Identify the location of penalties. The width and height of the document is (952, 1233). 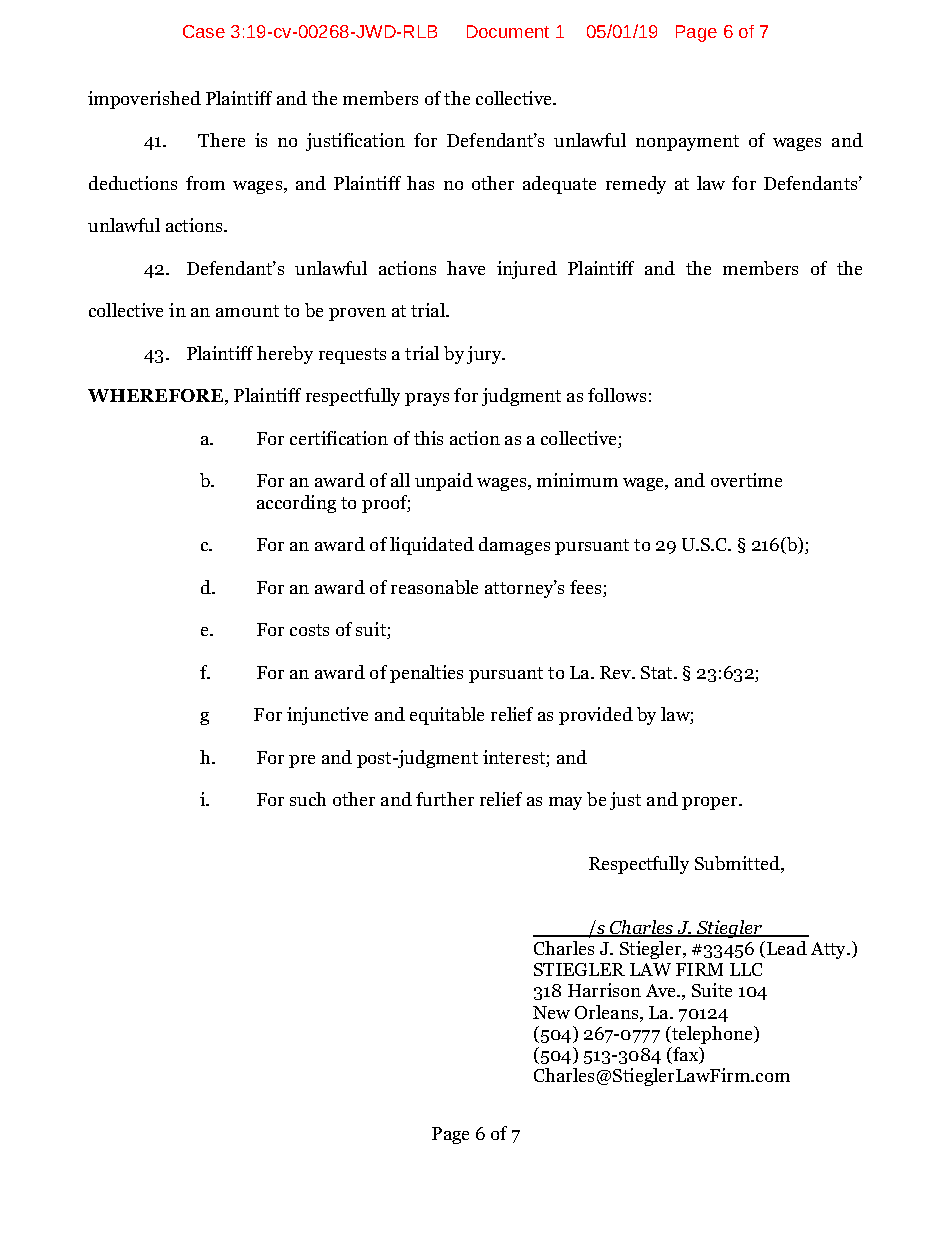
(426, 674).
